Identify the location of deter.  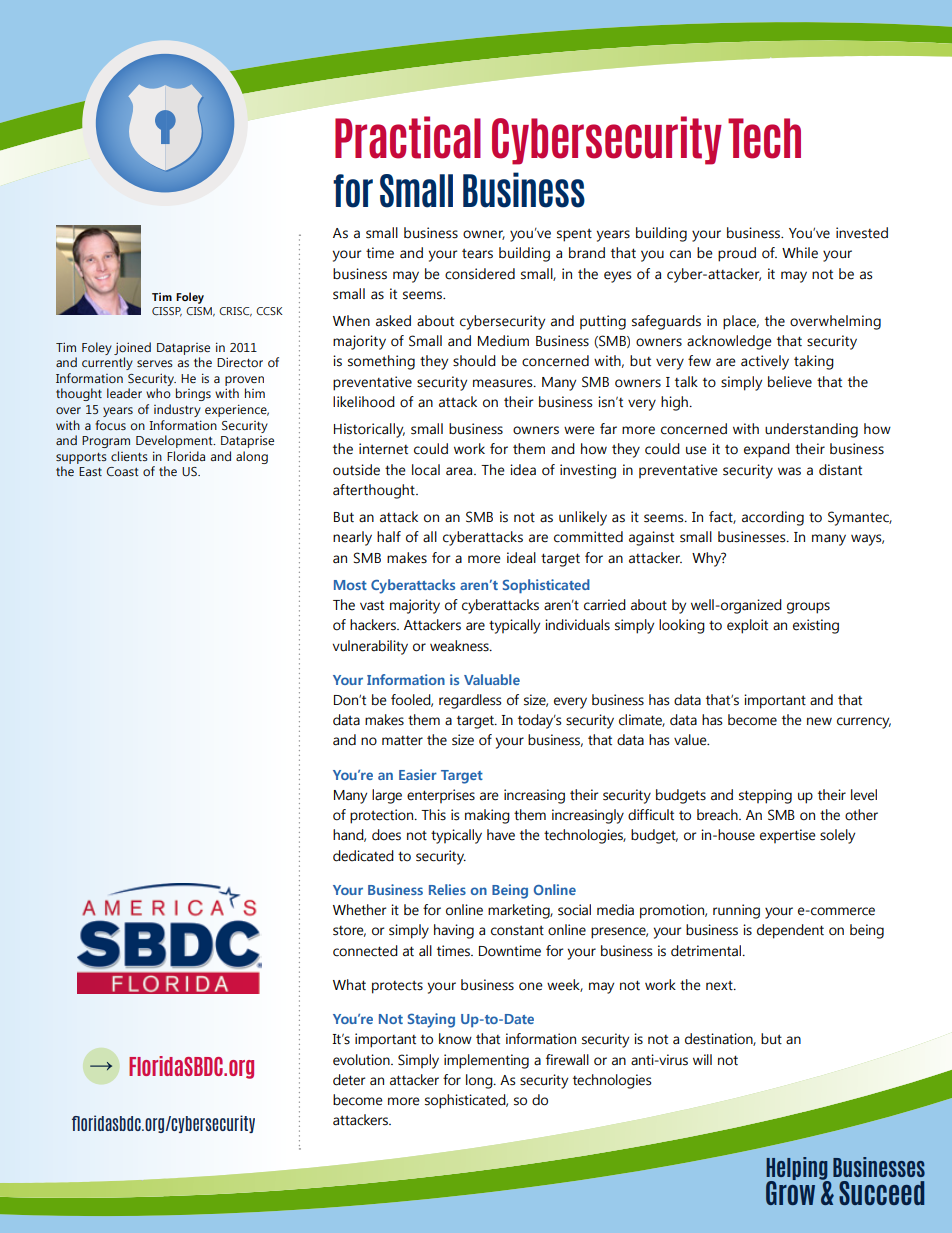
(349, 1080).
